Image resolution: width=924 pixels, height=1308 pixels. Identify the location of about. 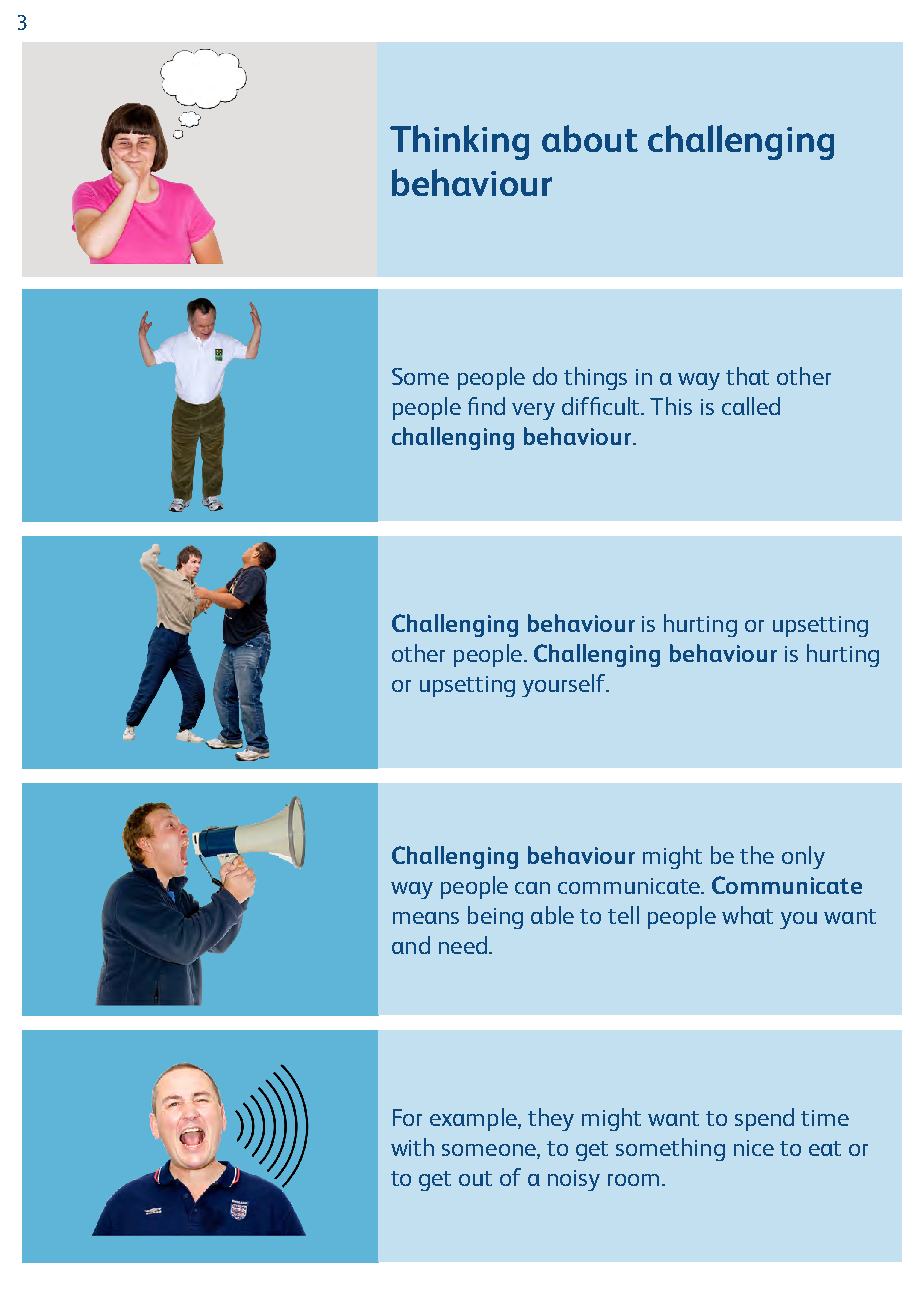
(590, 138).
